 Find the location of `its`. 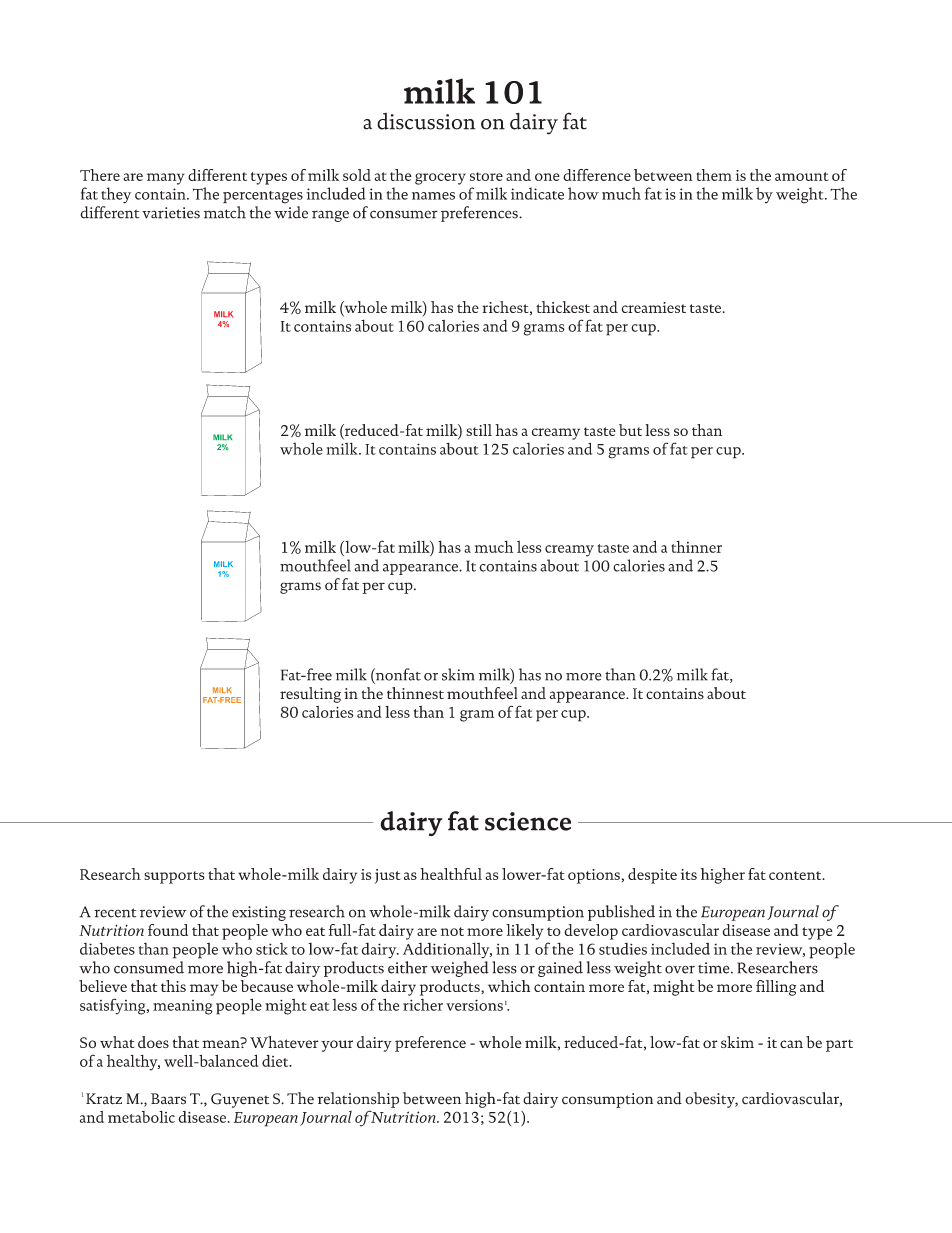

its is located at coordinates (689, 874).
